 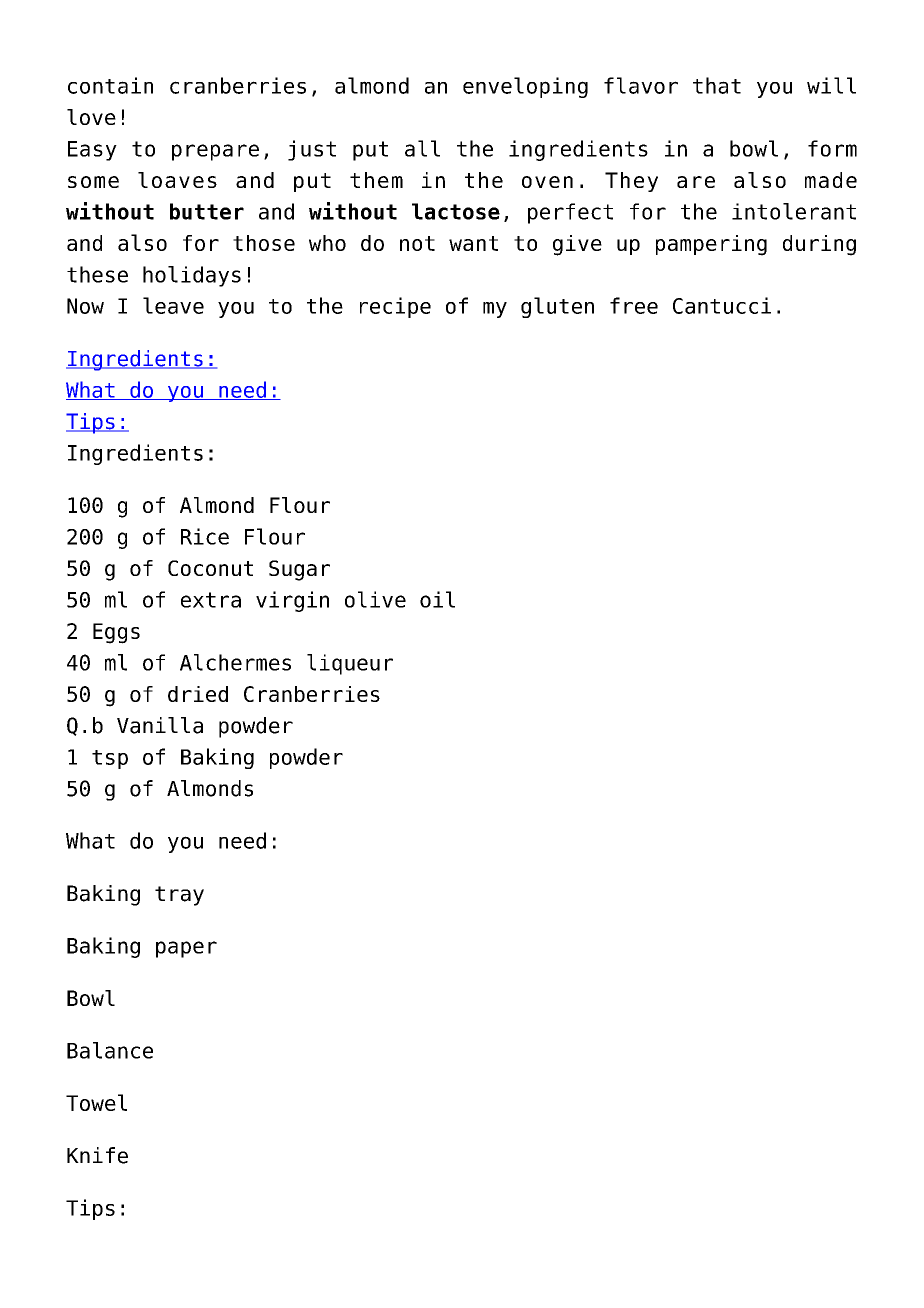 I want to click on liqueur, so click(x=350, y=664).
